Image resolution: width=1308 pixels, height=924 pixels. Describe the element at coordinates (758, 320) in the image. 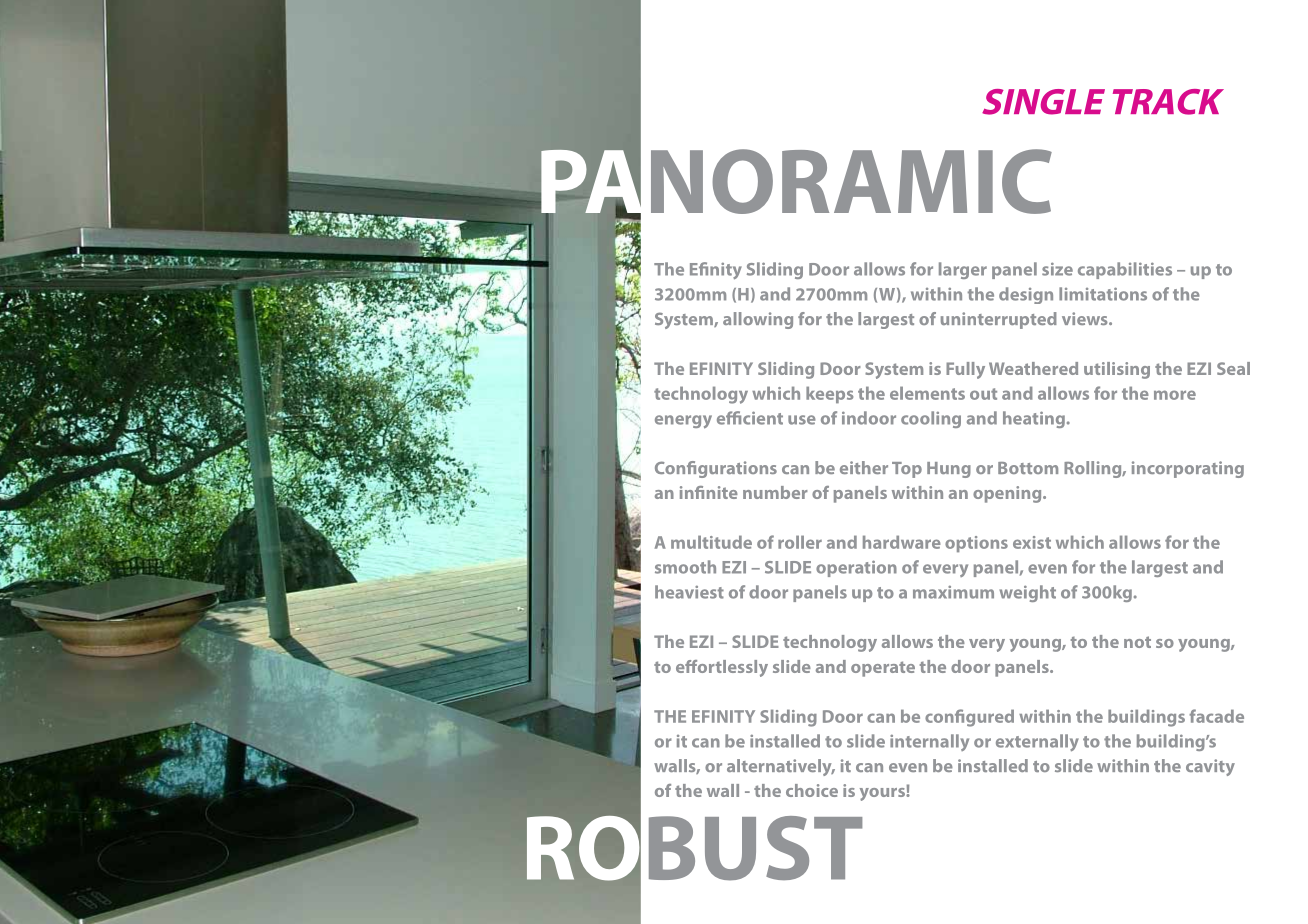

I see `allowing` at that location.
